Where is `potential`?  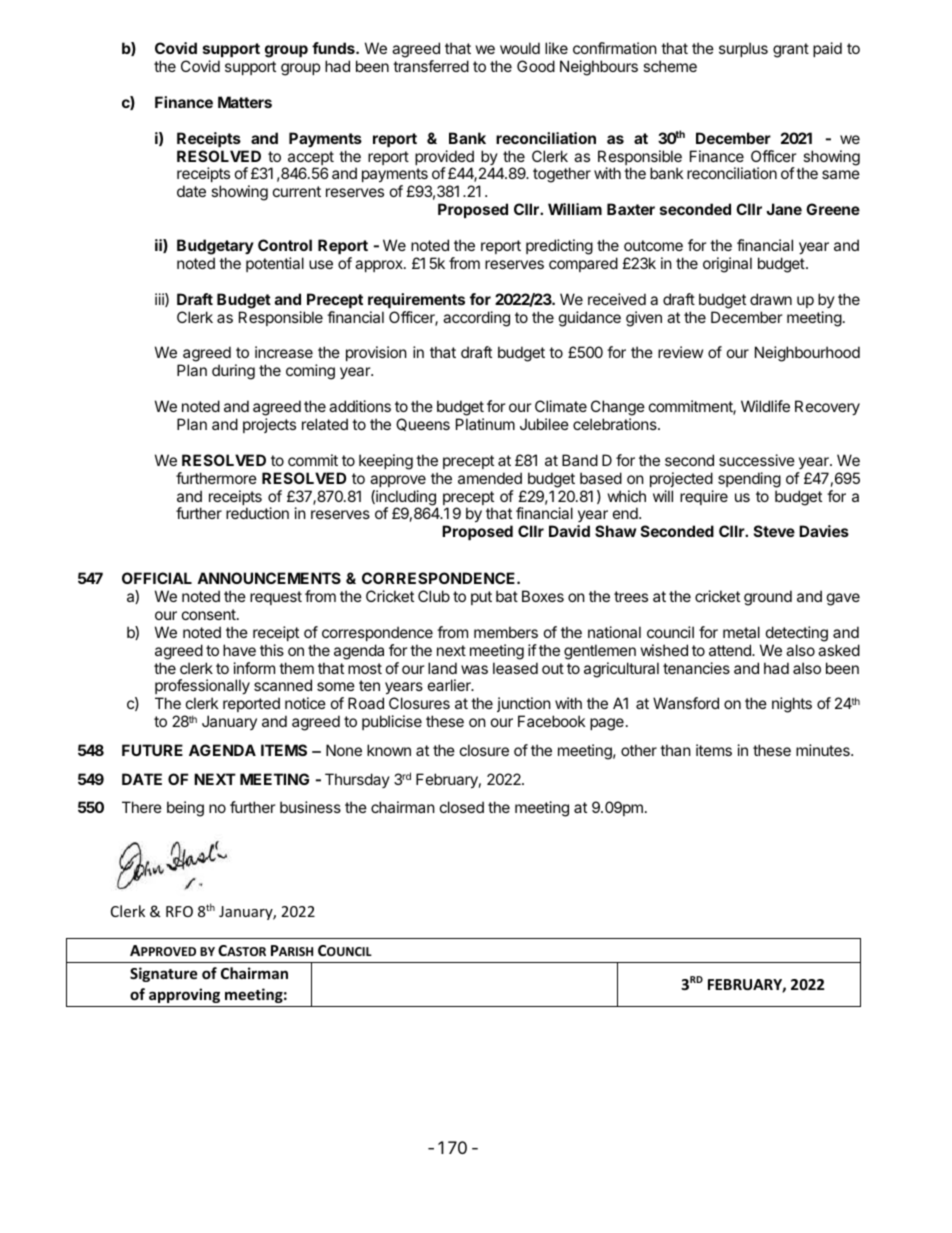
potential is located at coordinates (275, 264).
